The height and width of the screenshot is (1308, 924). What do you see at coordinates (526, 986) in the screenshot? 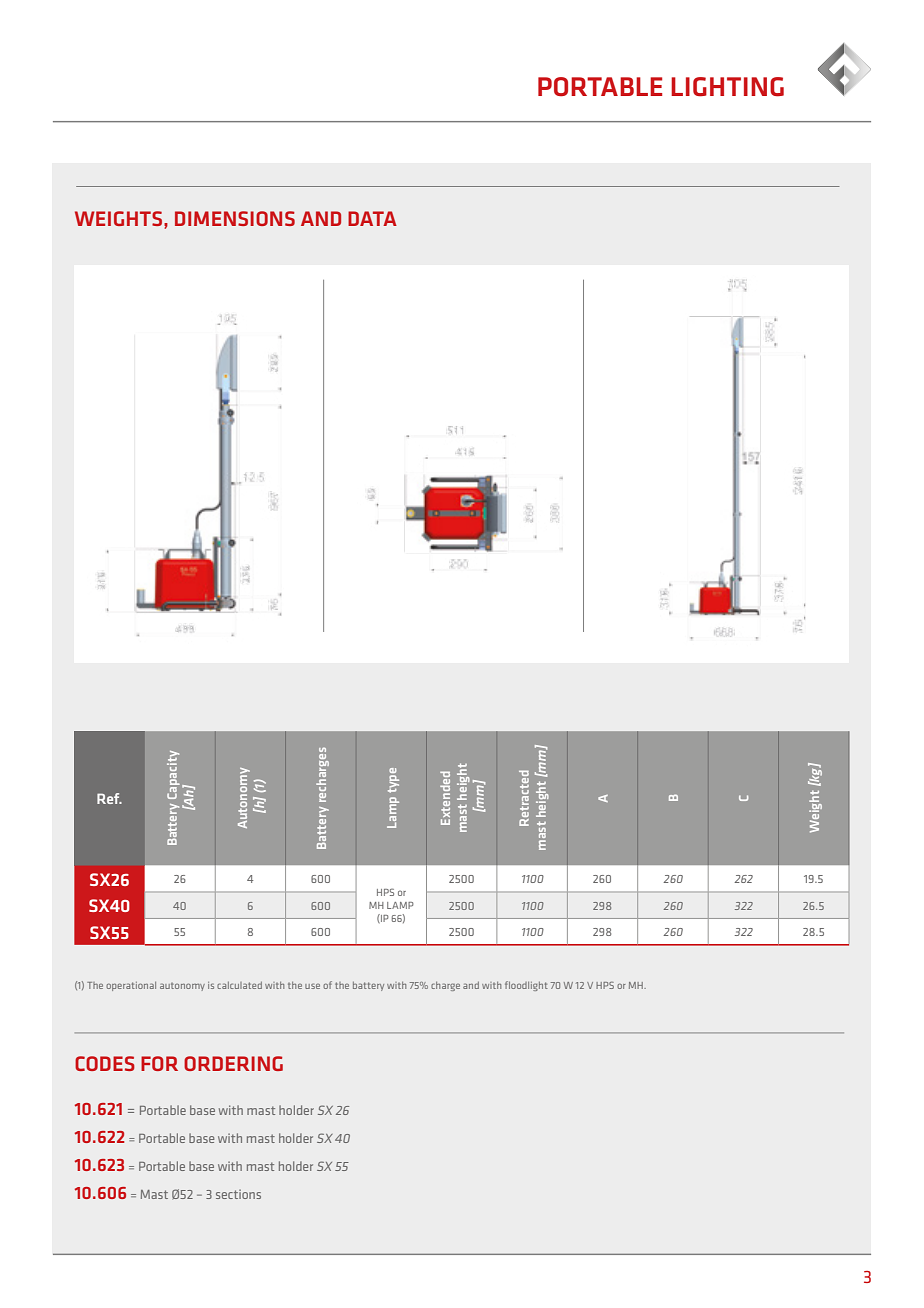
I see `floodlight` at bounding box center [526, 986].
